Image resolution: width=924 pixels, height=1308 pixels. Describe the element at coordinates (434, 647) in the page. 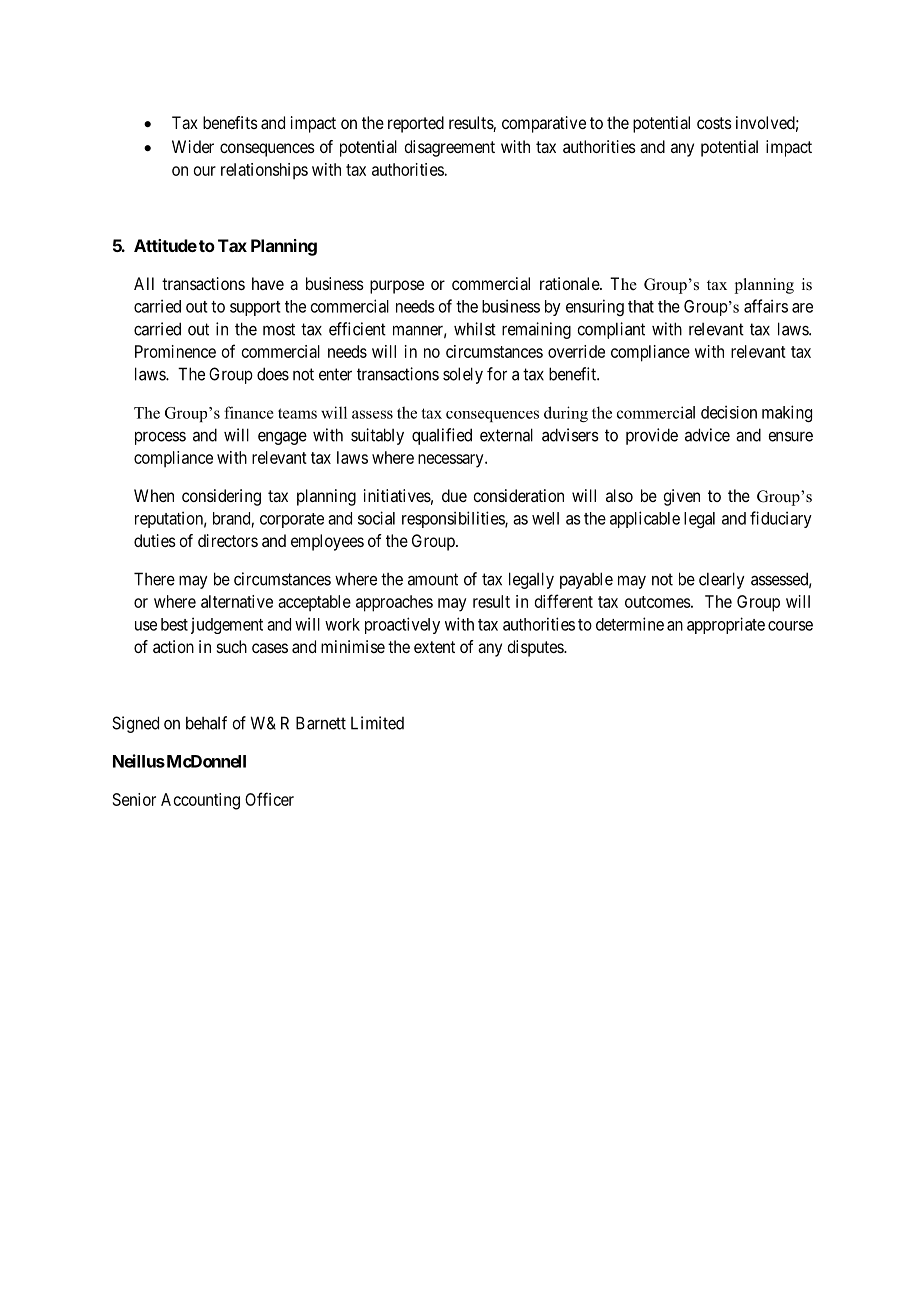

I see `extent` at that location.
